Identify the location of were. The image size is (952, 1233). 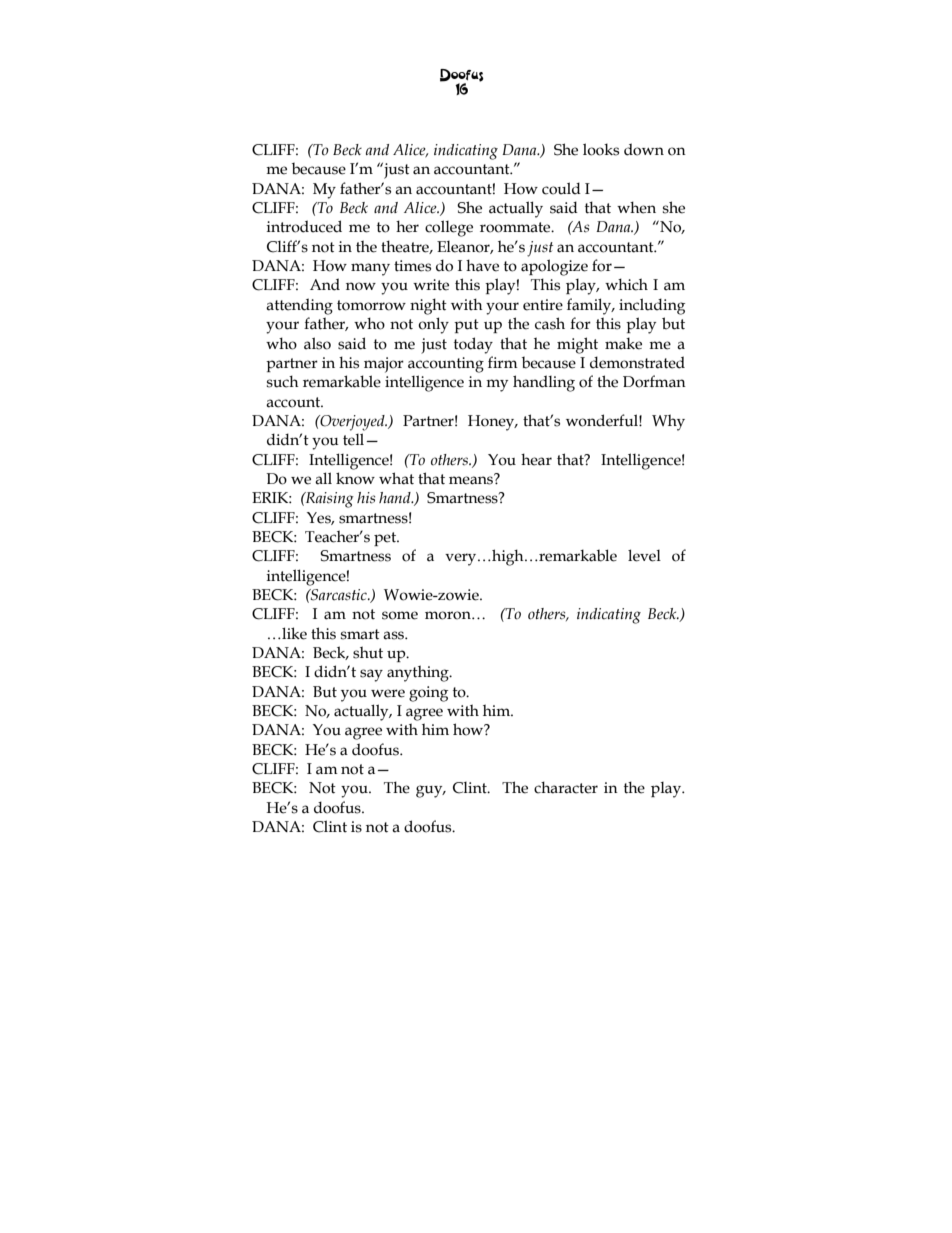
(388, 693).
